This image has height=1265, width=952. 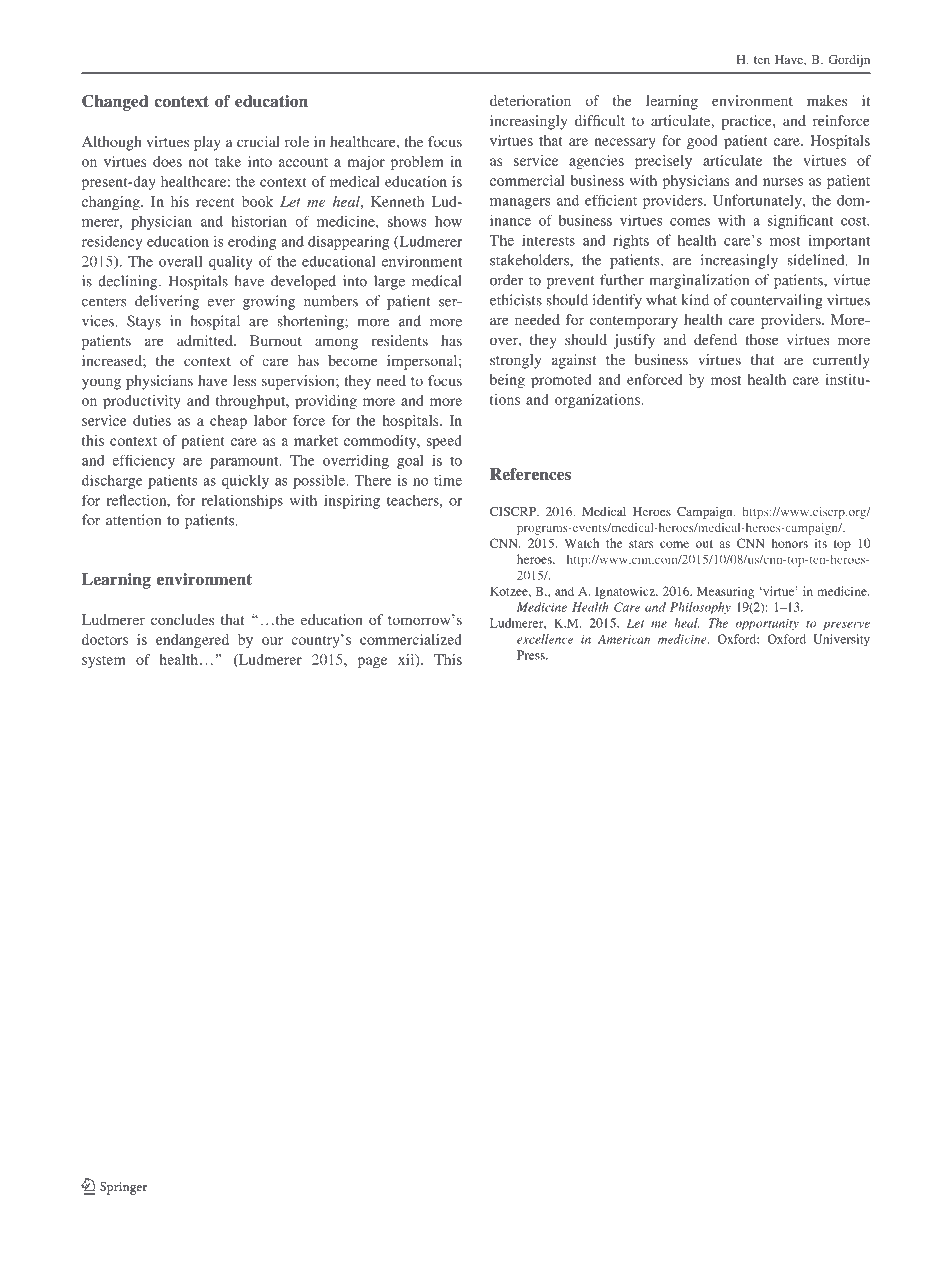 I want to click on deterioration, so click(x=530, y=100).
